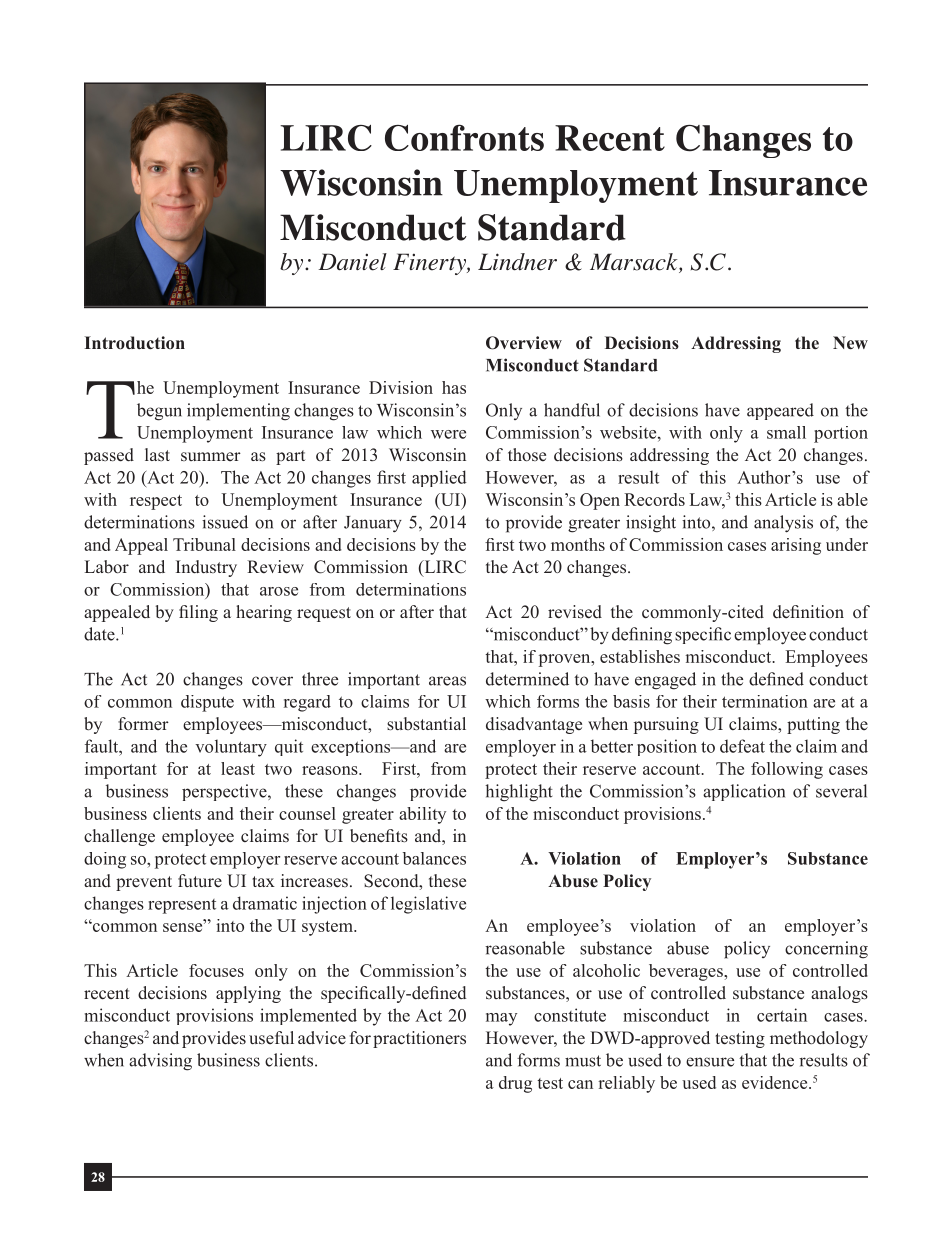 Image resolution: width=952 pixels, height=1233 pixels. What do you see at coordinates (160, 1062) in the document?
I see `advising` at bounding box center [160, 1062].
